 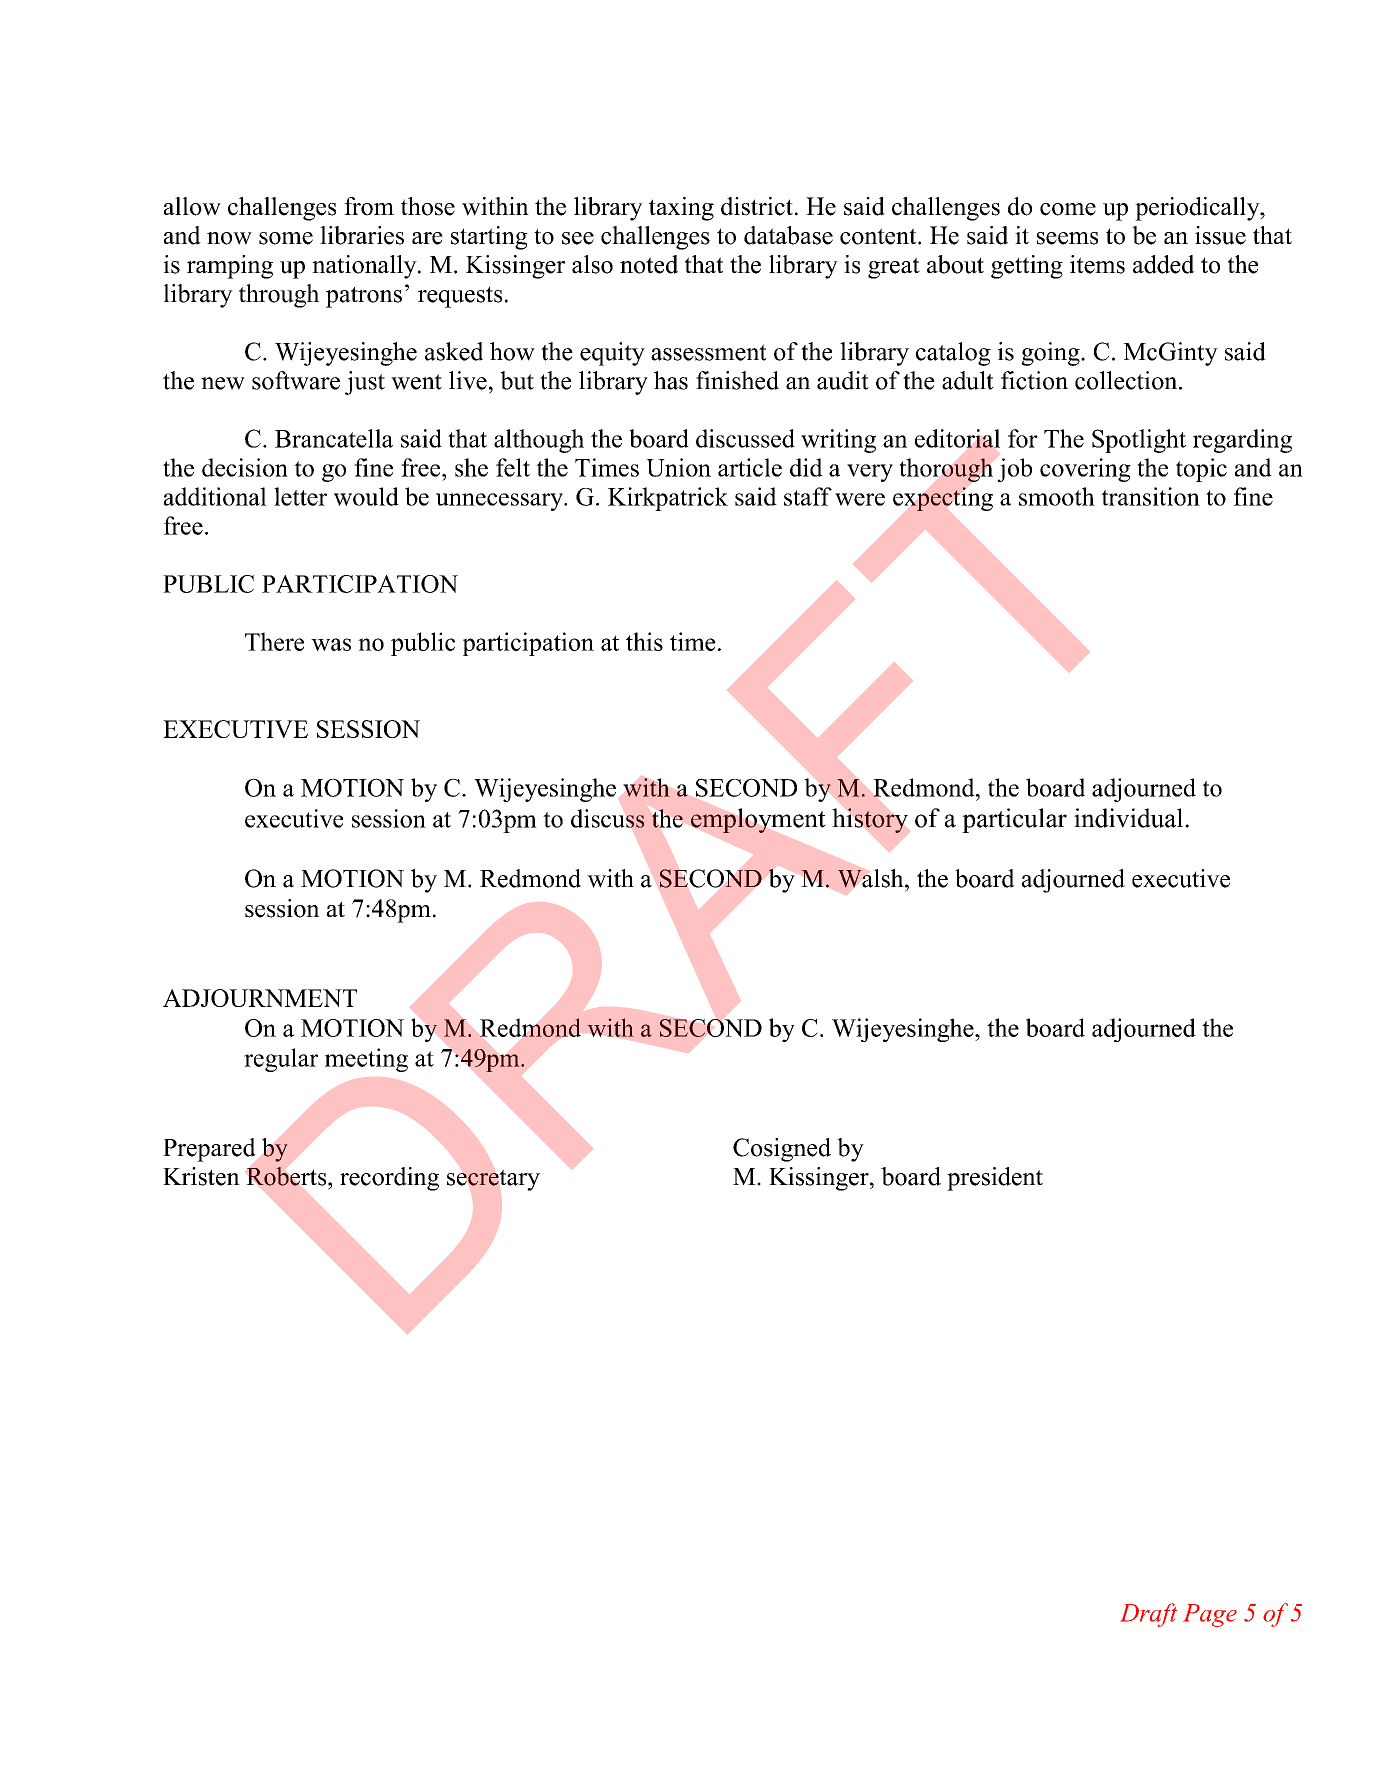 I want to click on recording, so click(x=389, y=1179).
